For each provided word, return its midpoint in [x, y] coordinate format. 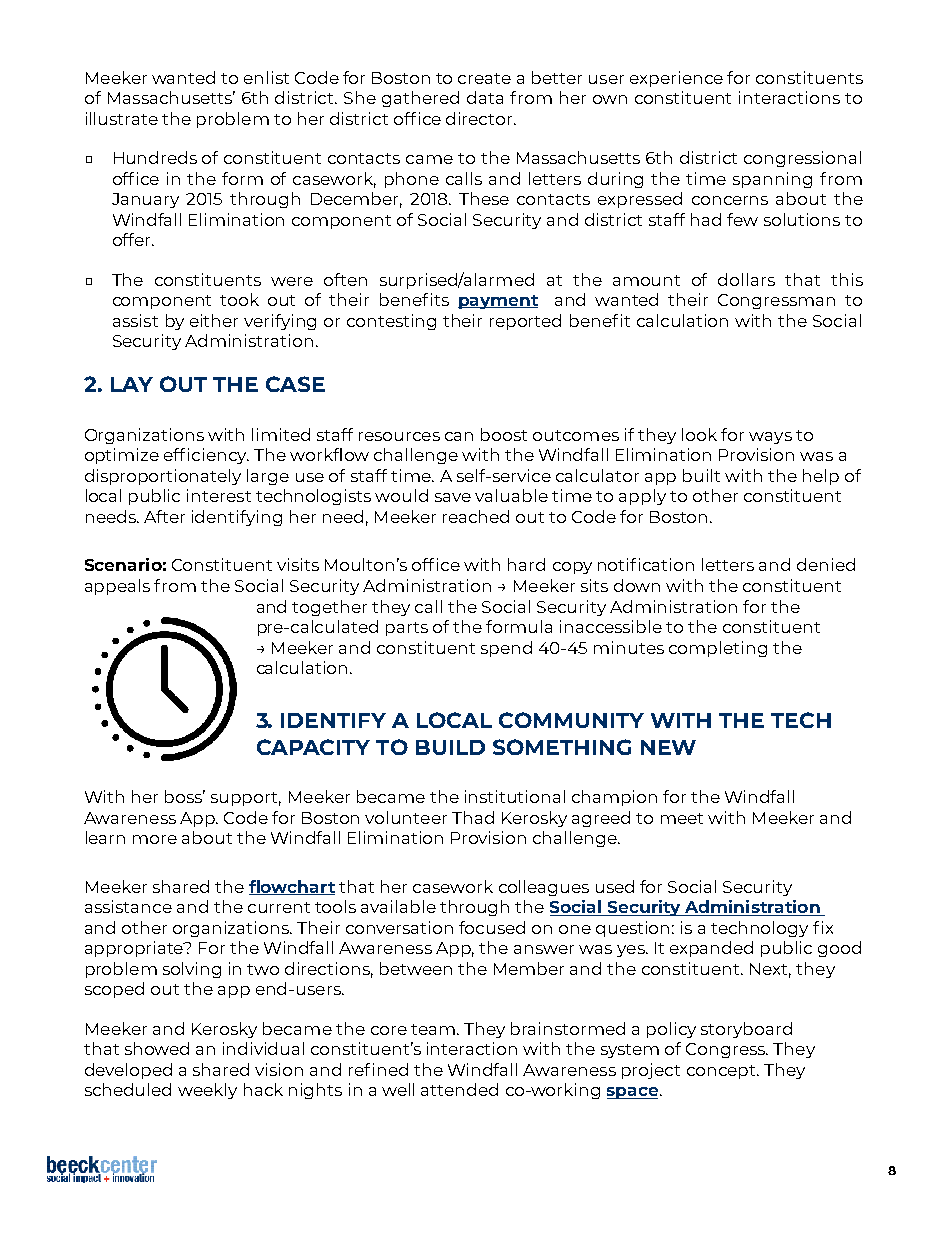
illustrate [122, 118]
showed [157, 1048]
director [480, 118]
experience [676, 79]
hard [526, 564]
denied [826, 564]
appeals [117, 587]
